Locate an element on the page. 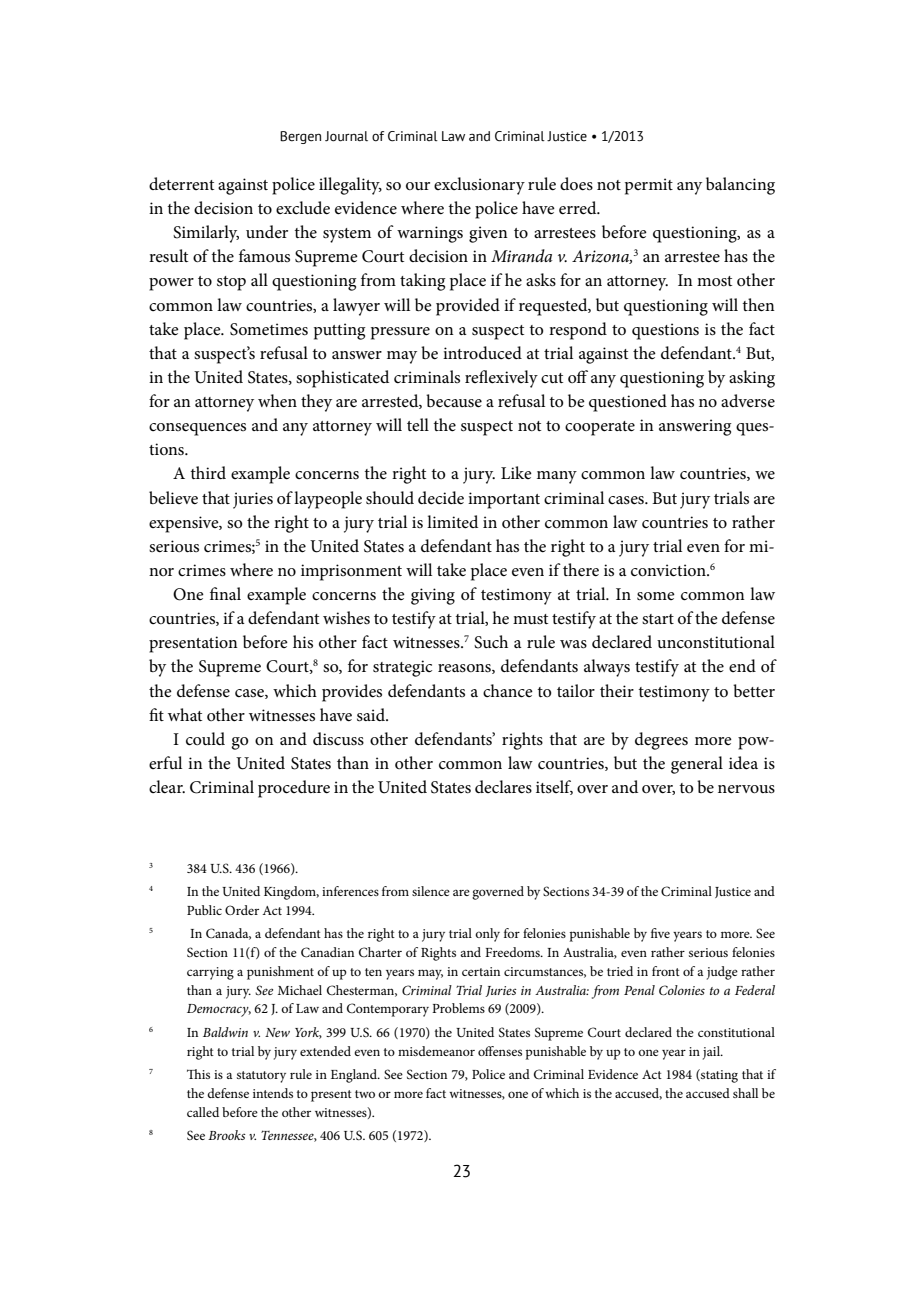 Image resolution: width=924 pixels, height=1308 pixels. degrees is located at coordinates (661, 741).
